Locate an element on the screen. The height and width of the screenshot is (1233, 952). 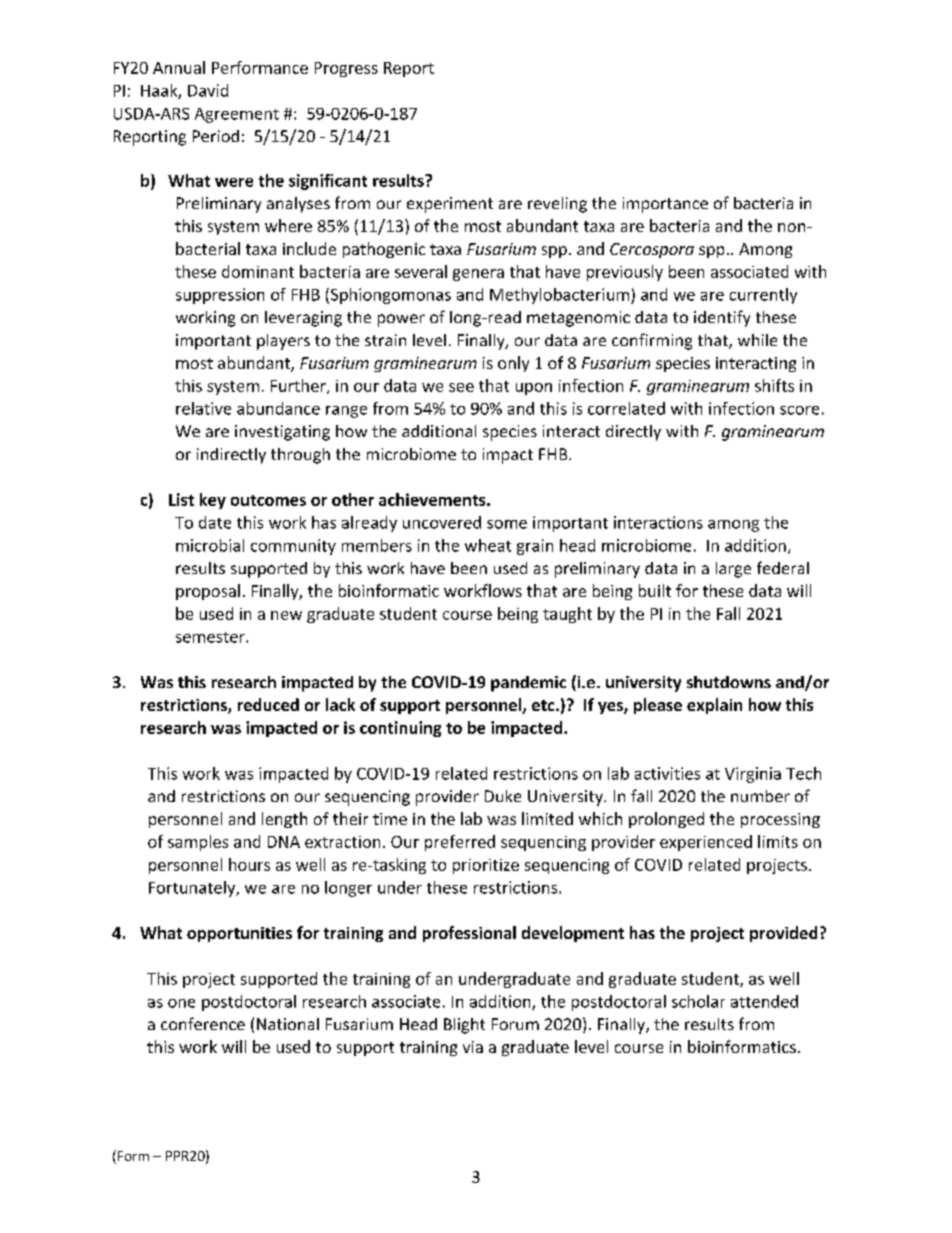
community is located at coordinates (293, 547).
